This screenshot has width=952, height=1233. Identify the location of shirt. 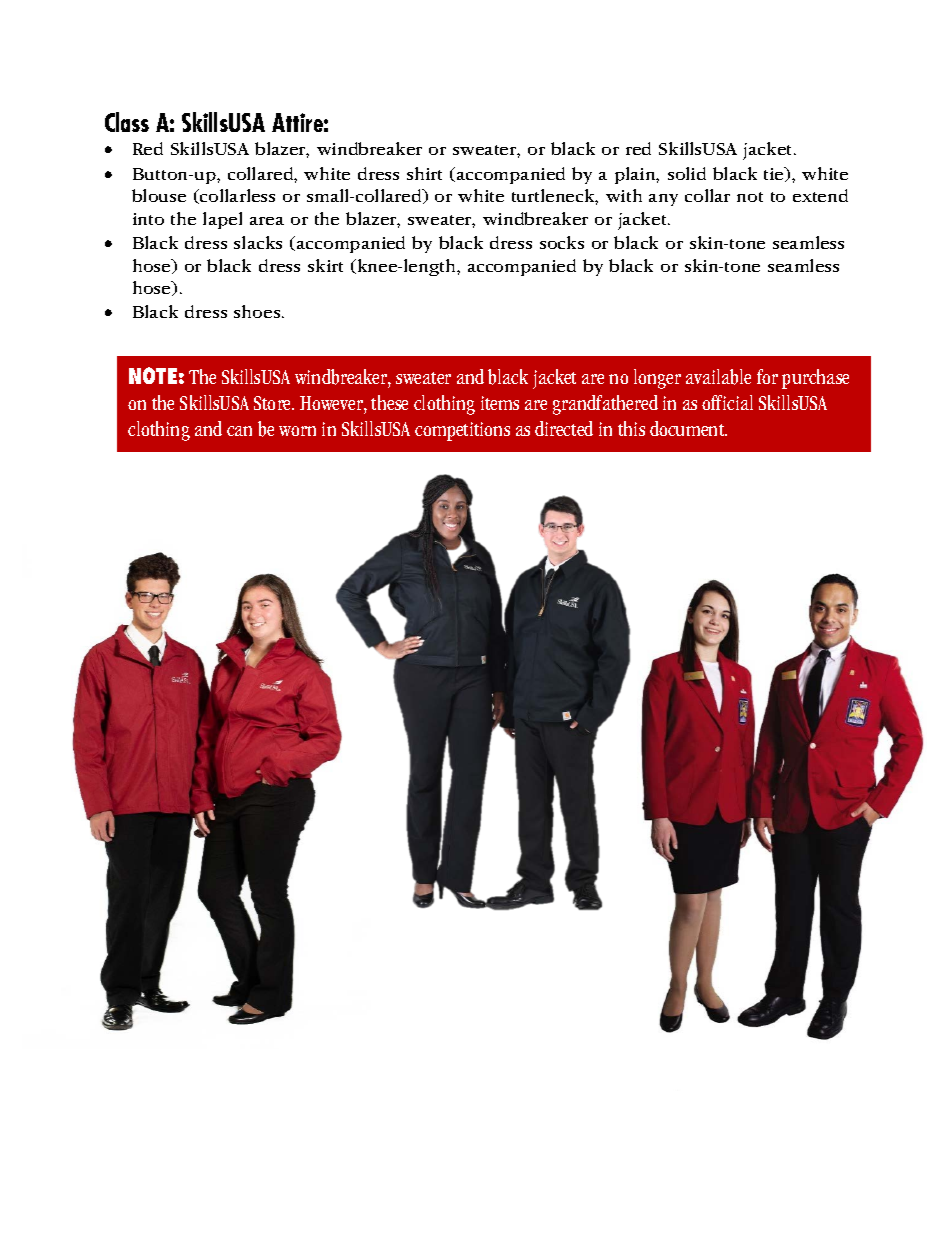
(424, 173).
